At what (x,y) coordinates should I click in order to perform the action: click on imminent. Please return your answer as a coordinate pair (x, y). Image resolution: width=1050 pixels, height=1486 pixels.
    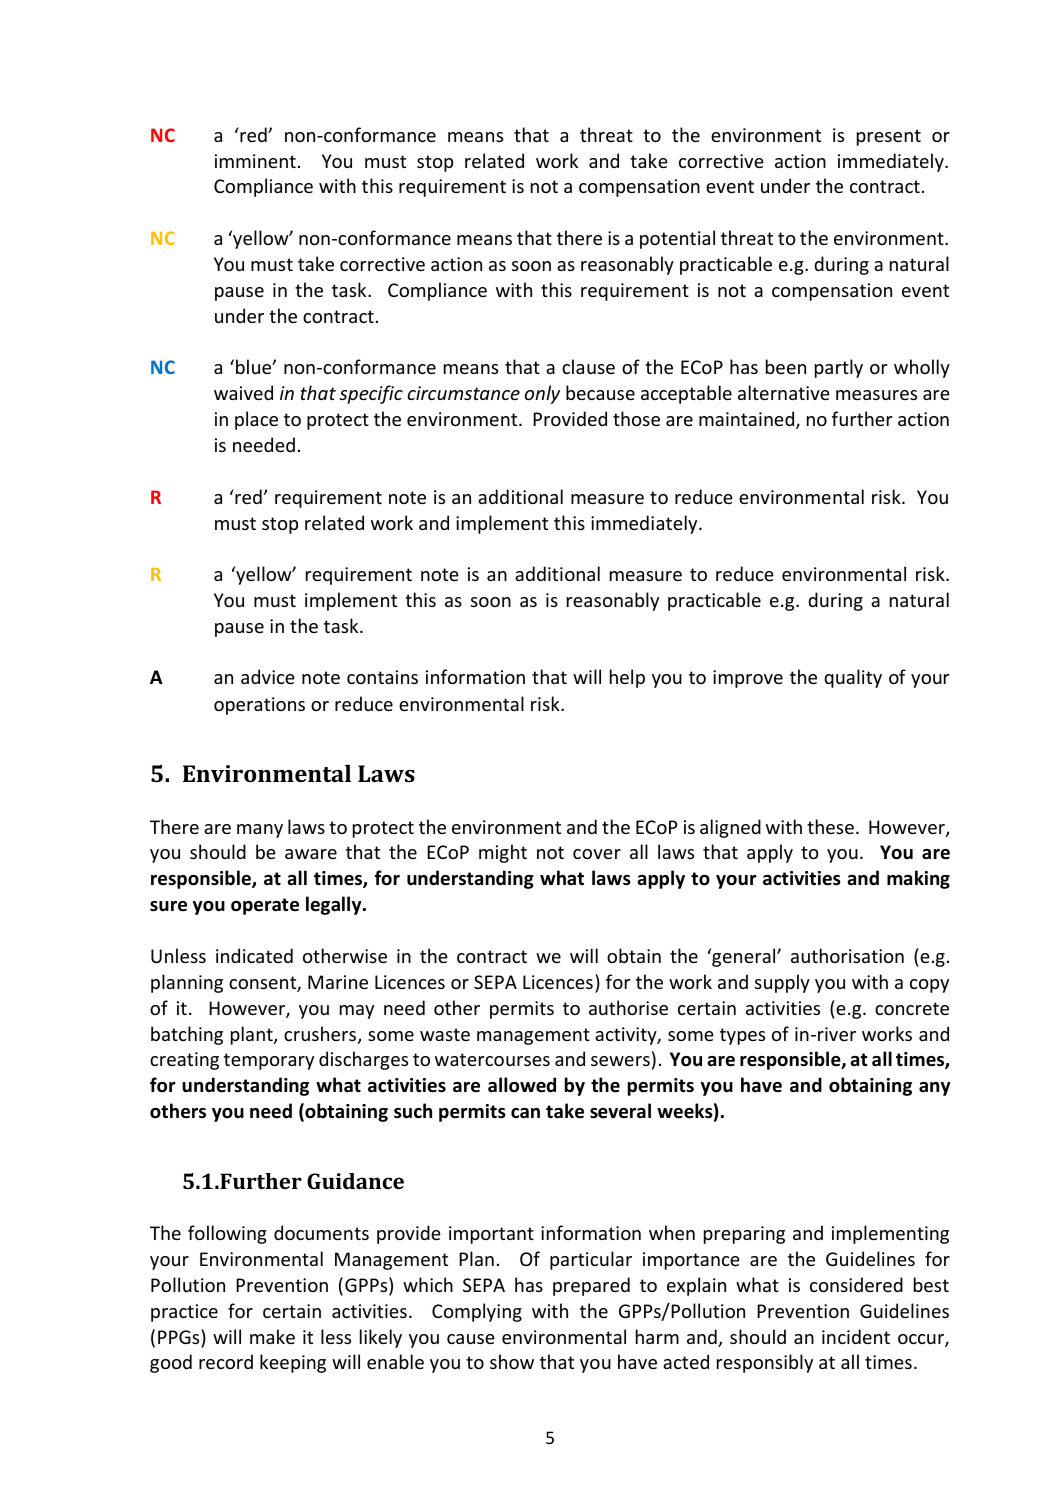
    Looking at the image, I should click on (255, 161).
